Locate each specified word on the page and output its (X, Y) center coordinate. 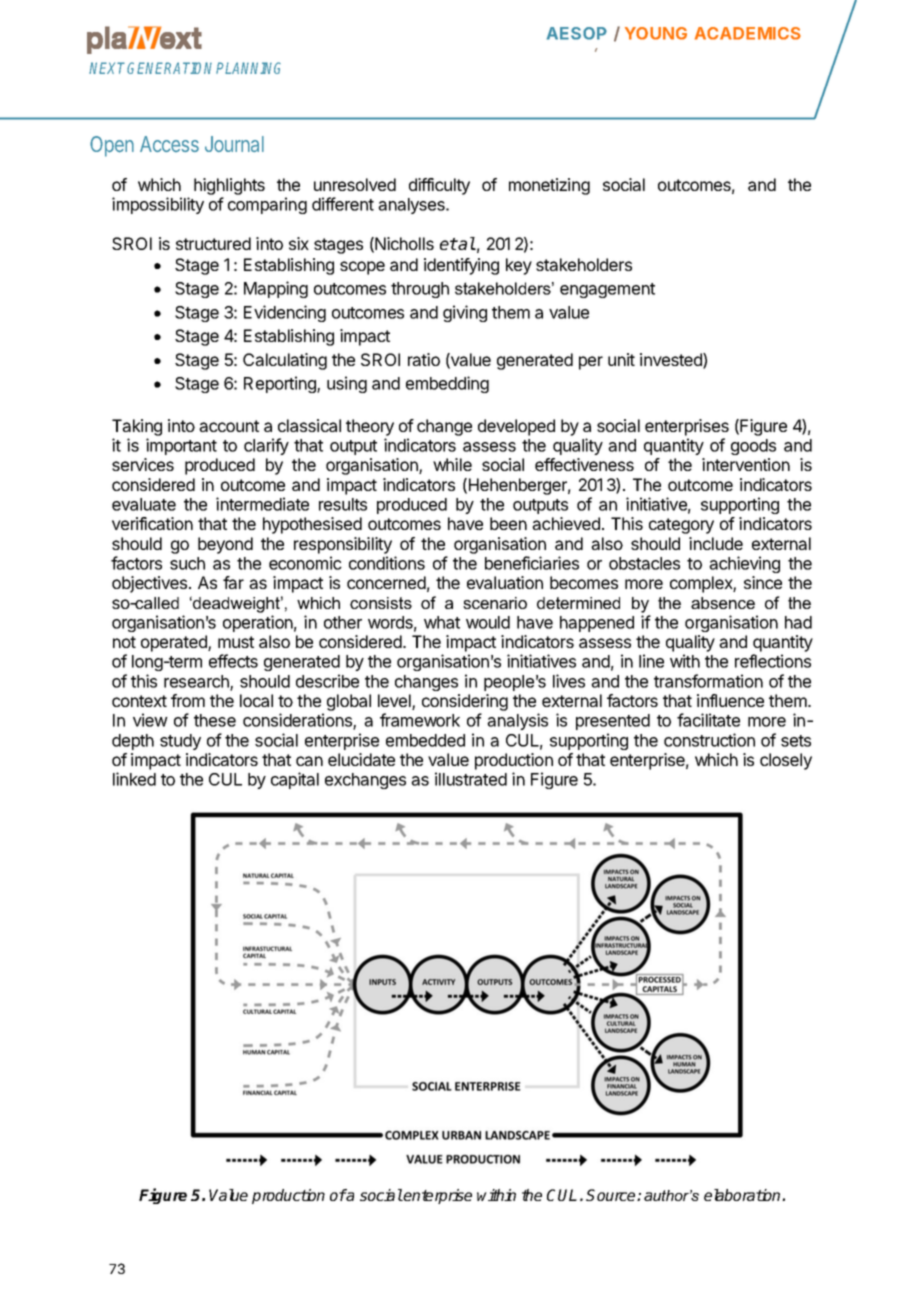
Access (169, 144)
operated (175, 643)
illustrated (471, 779)
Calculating (285, 361)
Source (612, 1195)
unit (621, 359)
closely (786, 761)
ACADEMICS (748, 33)
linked (134, 779)
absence (723, 603)
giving (465, 313)
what (442, 622)
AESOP (577, 33)
